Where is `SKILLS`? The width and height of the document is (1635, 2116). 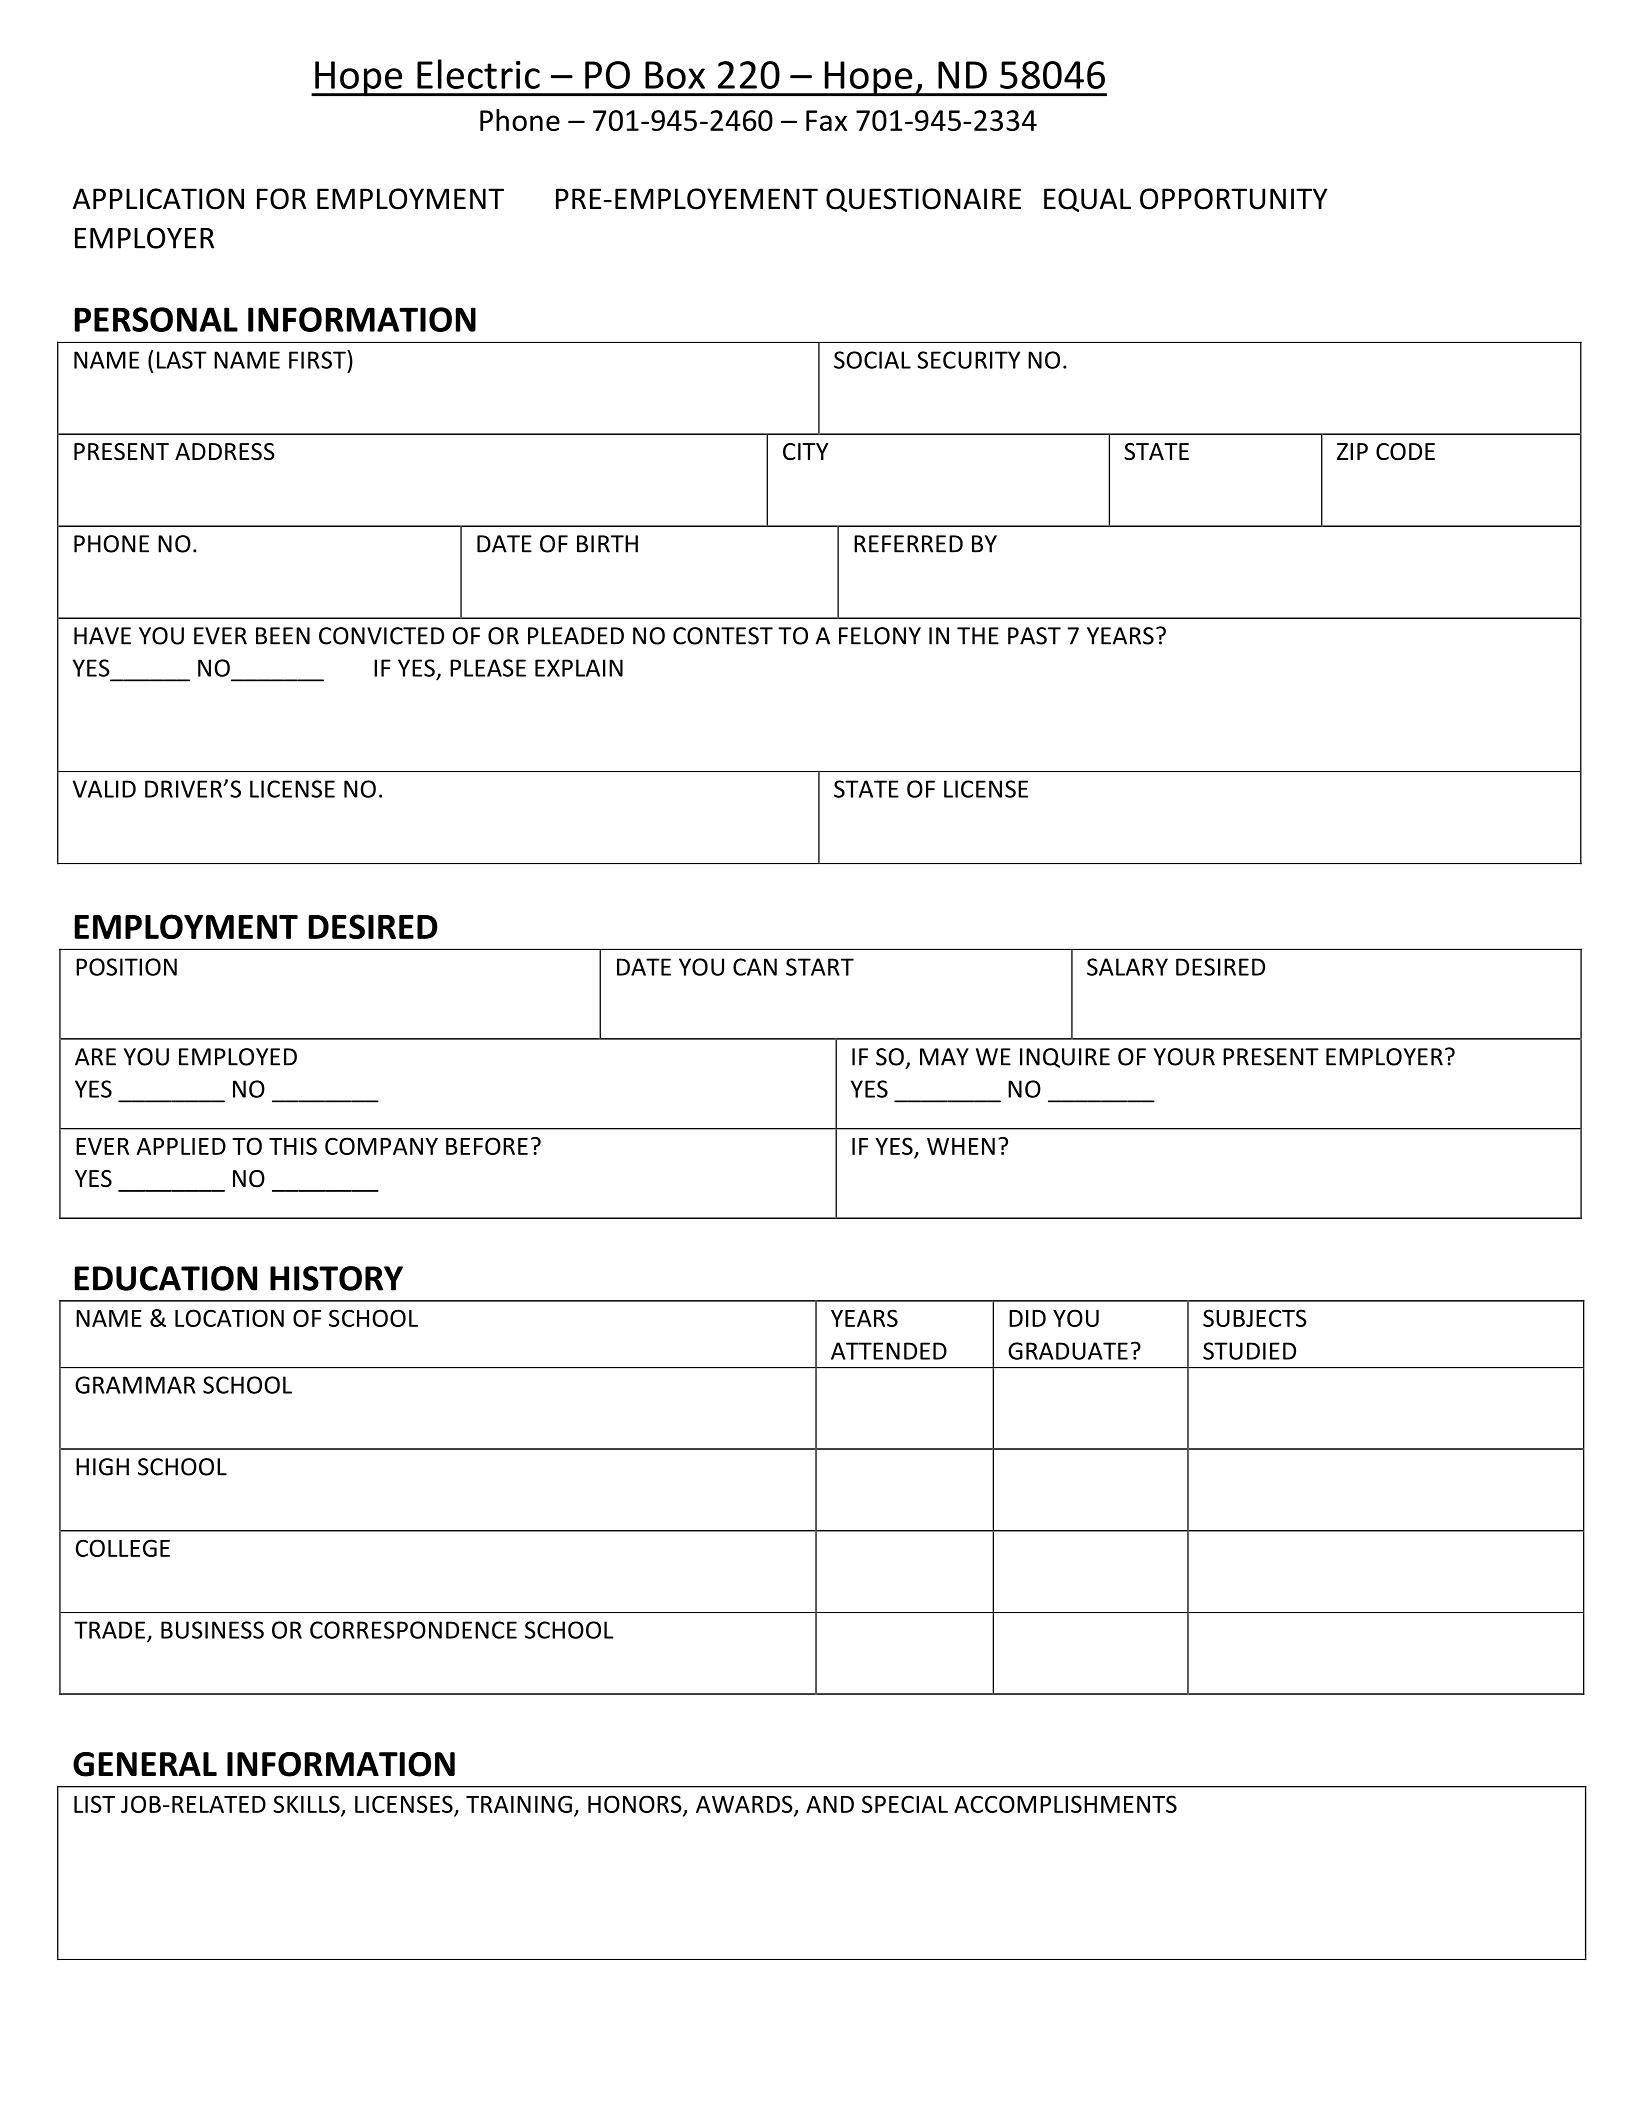
SKILLS is located at coordinates (307, 1805).
